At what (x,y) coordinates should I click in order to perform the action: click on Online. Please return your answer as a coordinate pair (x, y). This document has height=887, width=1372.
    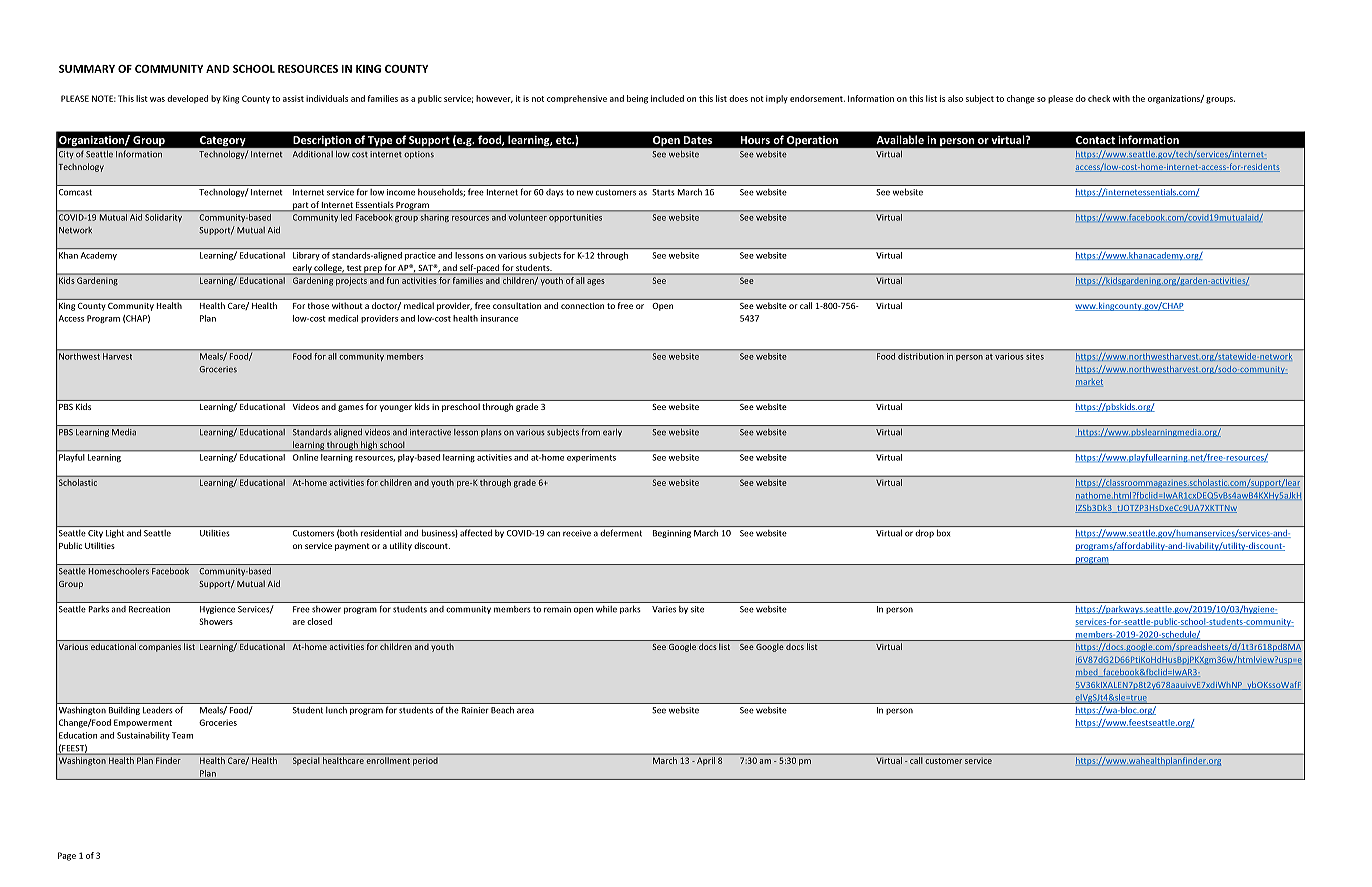
    Looking at the image, I should click on (305, 457).
